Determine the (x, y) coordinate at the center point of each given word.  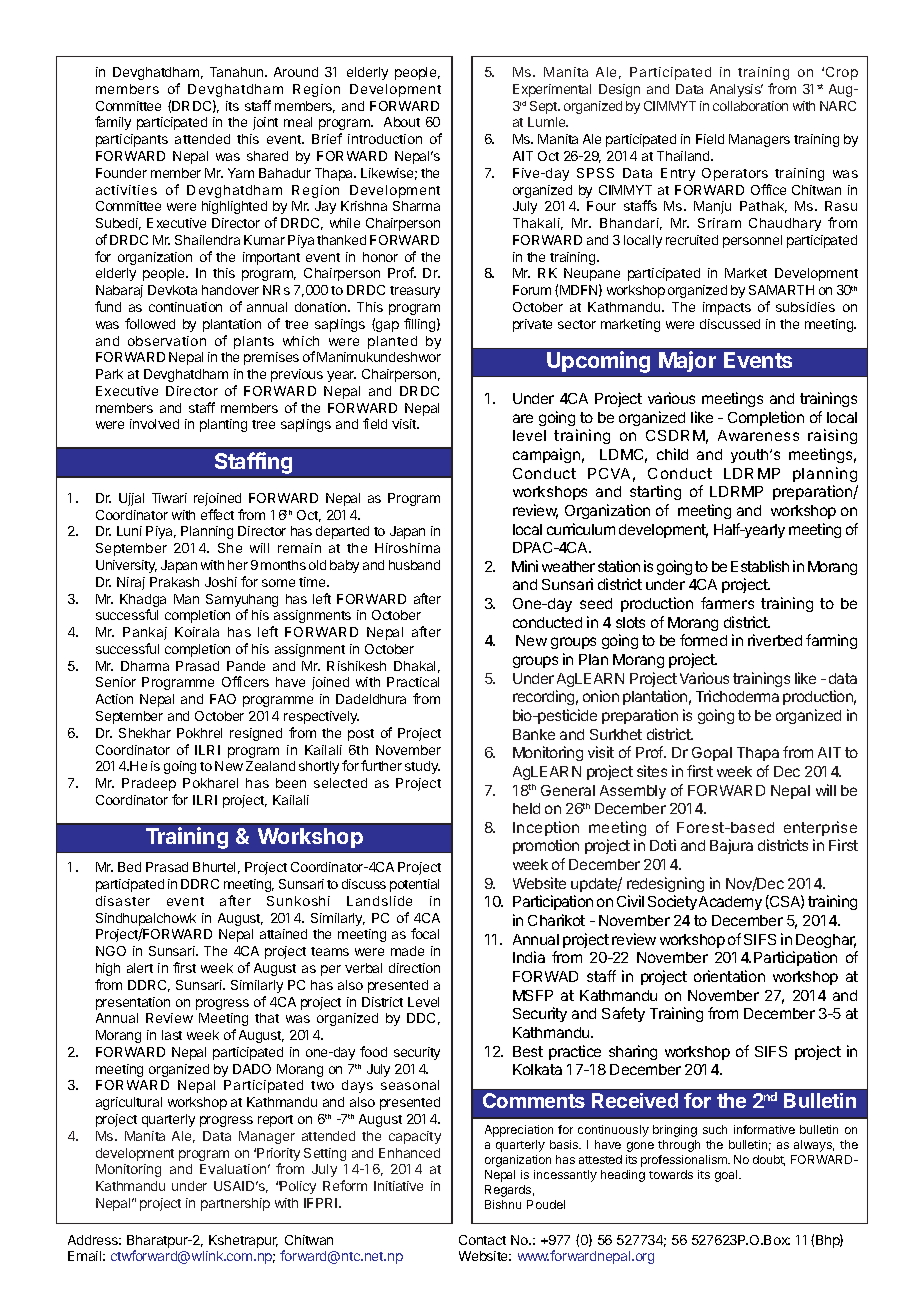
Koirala (197, 632)
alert (140, 968)
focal (425, 933)
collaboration (750, 106)
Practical (413, 682)
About (402, 122)
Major (687, 361)
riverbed (775, 640)
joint (265, 123)
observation (167, 341)
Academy (730, 903)
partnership (235, 1204)
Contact (482, 1240)
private (532, 325)
